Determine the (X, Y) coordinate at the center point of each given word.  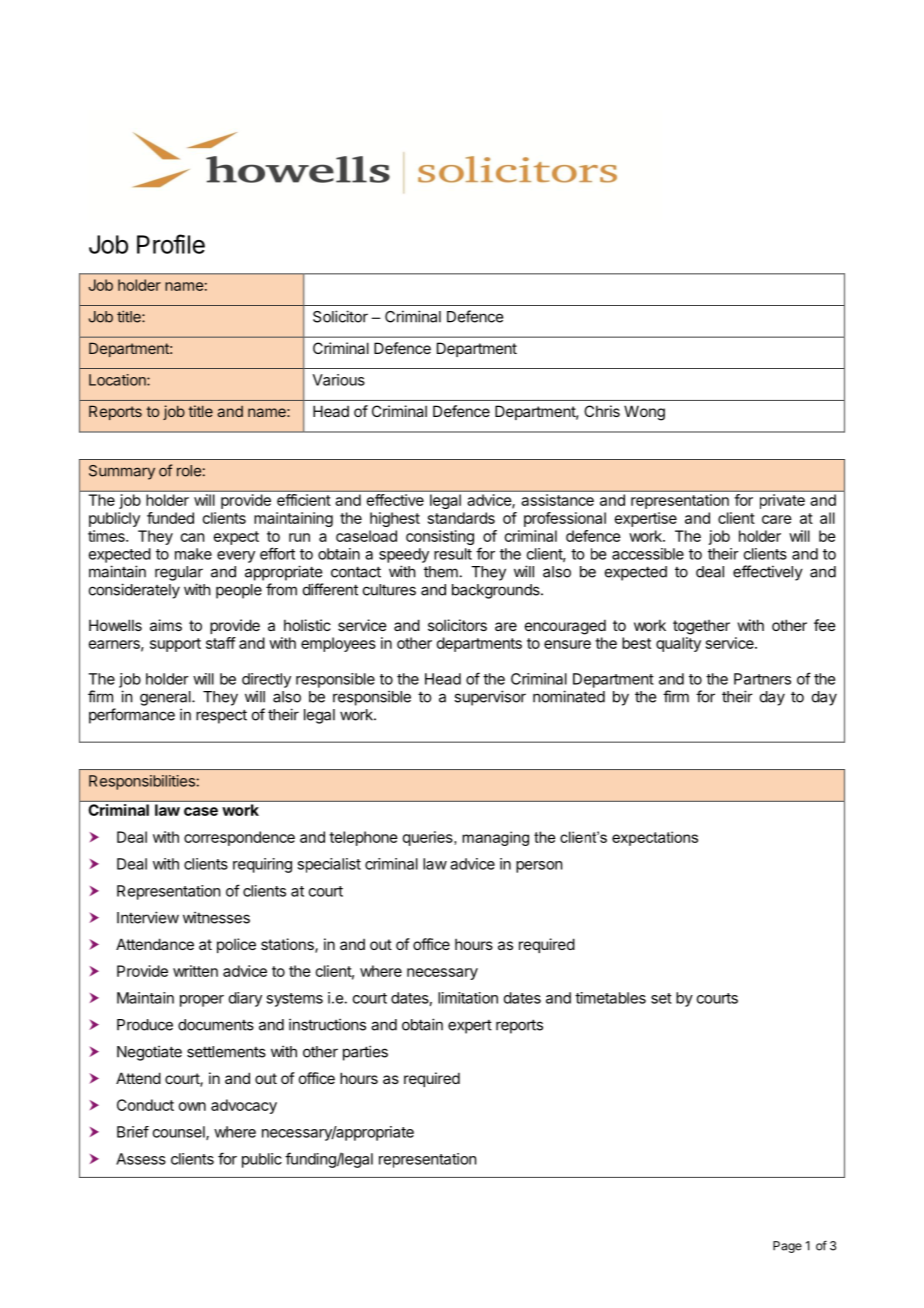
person (539, 867)
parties (365, 1053)
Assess (141, 1159)
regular (179, 573)
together (701, 627)
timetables (610, 998)
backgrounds (497, 591)
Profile (171, 244)
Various (339, 380)
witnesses (216, 917)
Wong (644, 413)
